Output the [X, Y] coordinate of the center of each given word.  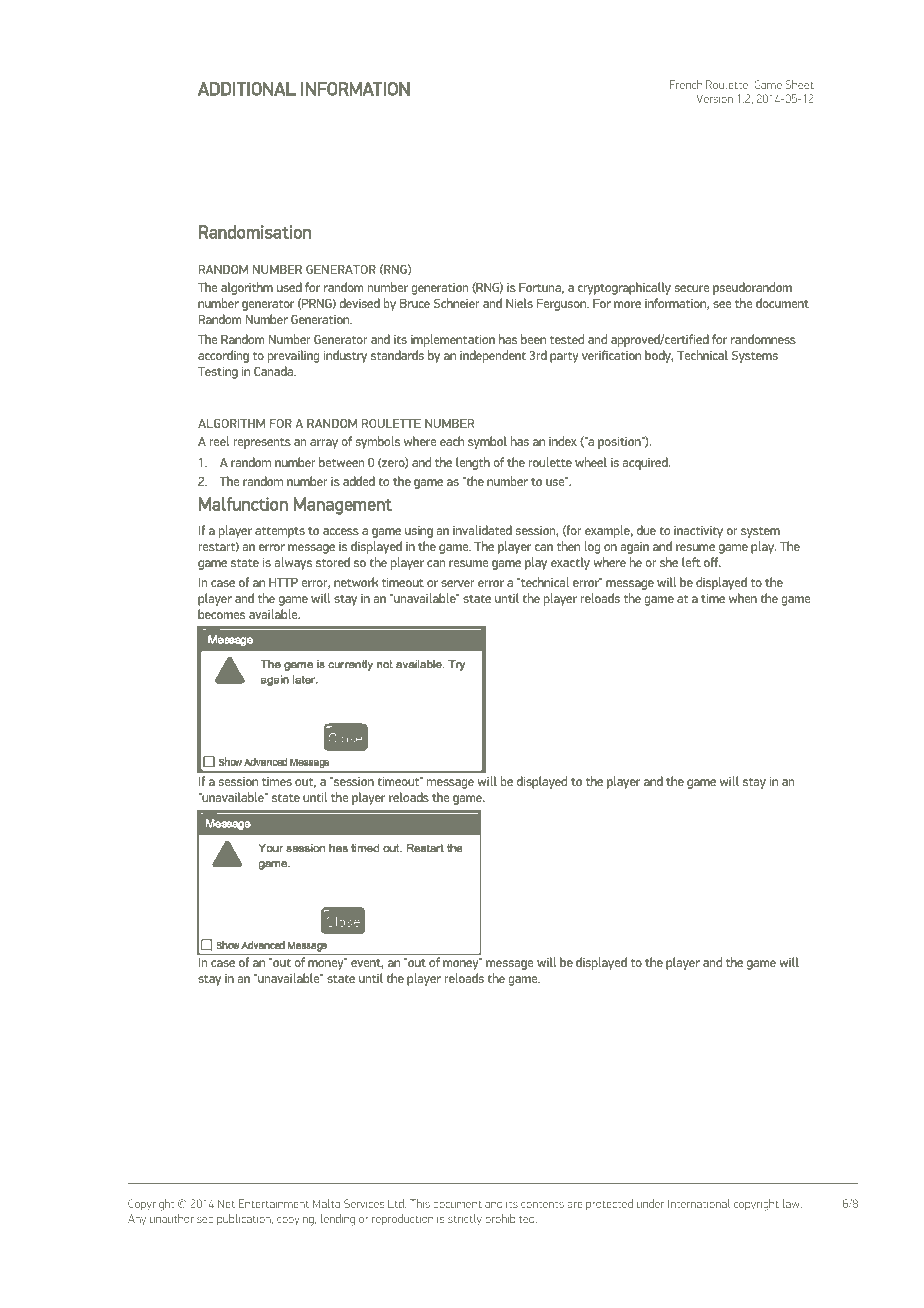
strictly [465, 1220]
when [743, 598]
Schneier [457, 303]
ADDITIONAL [247, 89]
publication [245, 1219]
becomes [221, 614]
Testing [218, 373]
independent [493, 356]
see [722, 304]
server [458, 583]
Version [715, 98]
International [699, 1203]
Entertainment [274, 1203]
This [420, 1203]
